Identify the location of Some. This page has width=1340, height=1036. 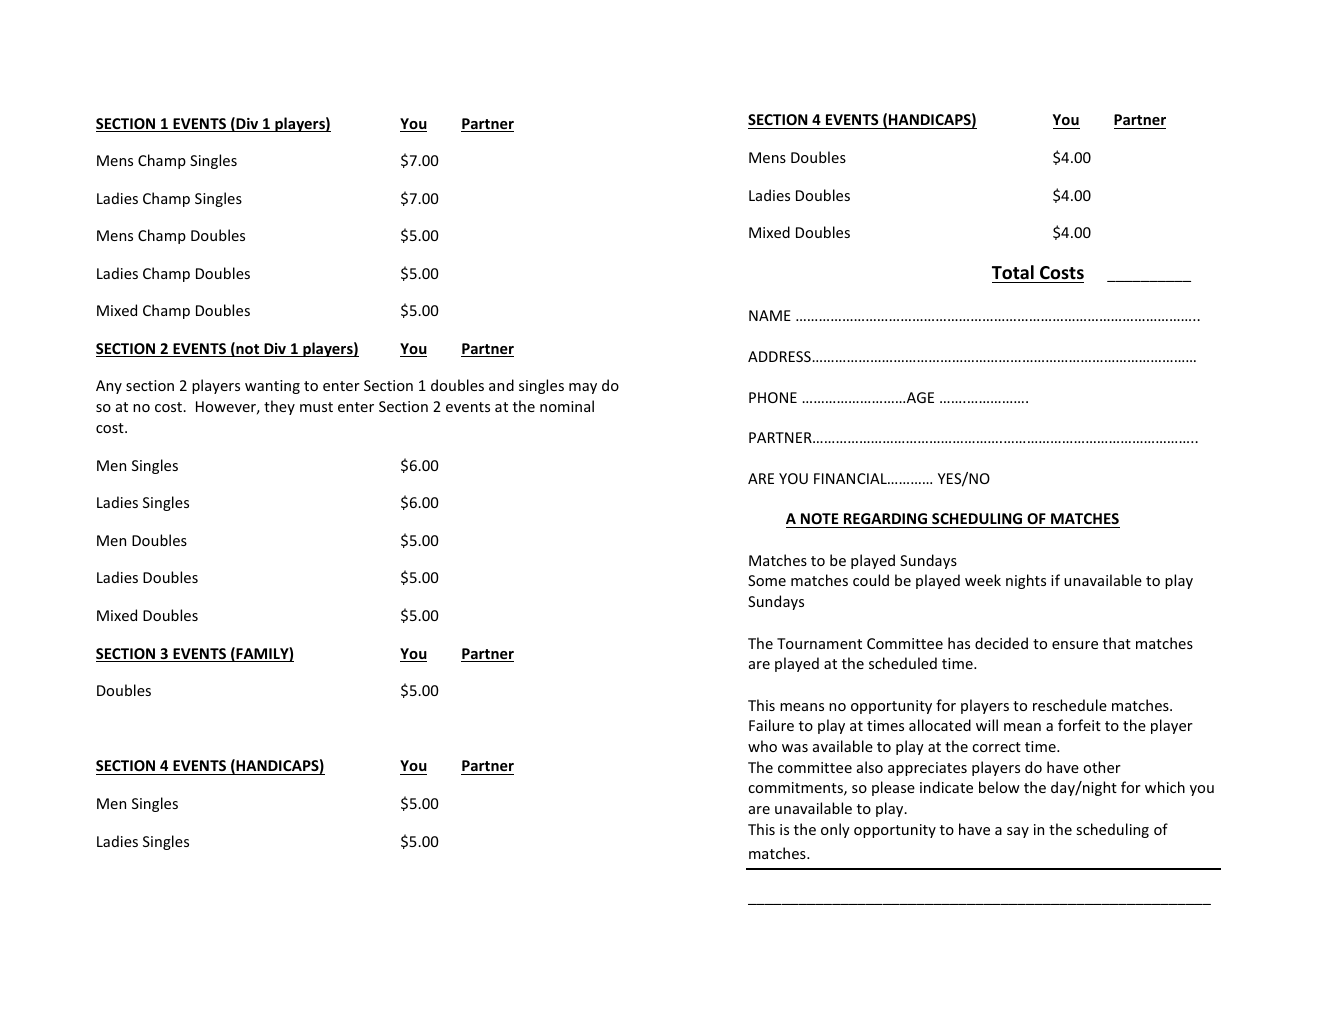
(767, 580).
